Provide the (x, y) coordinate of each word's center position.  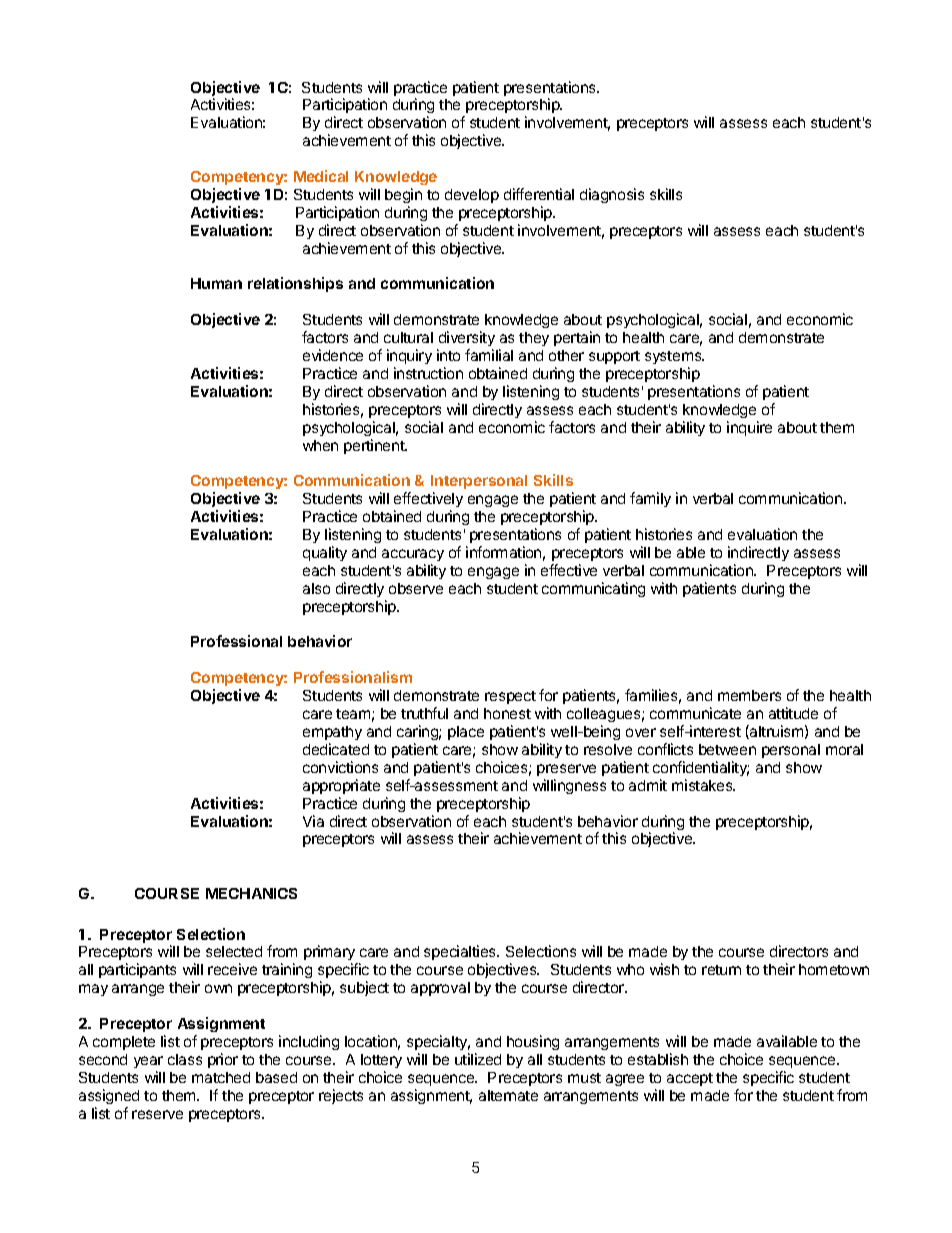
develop (472, 196)
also (316, 588)
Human (216, 283)
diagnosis (612, 195)
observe (416, 588)
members (749, 695)
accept (690, 1079)
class (185, 1059)
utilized (478, 1059)
